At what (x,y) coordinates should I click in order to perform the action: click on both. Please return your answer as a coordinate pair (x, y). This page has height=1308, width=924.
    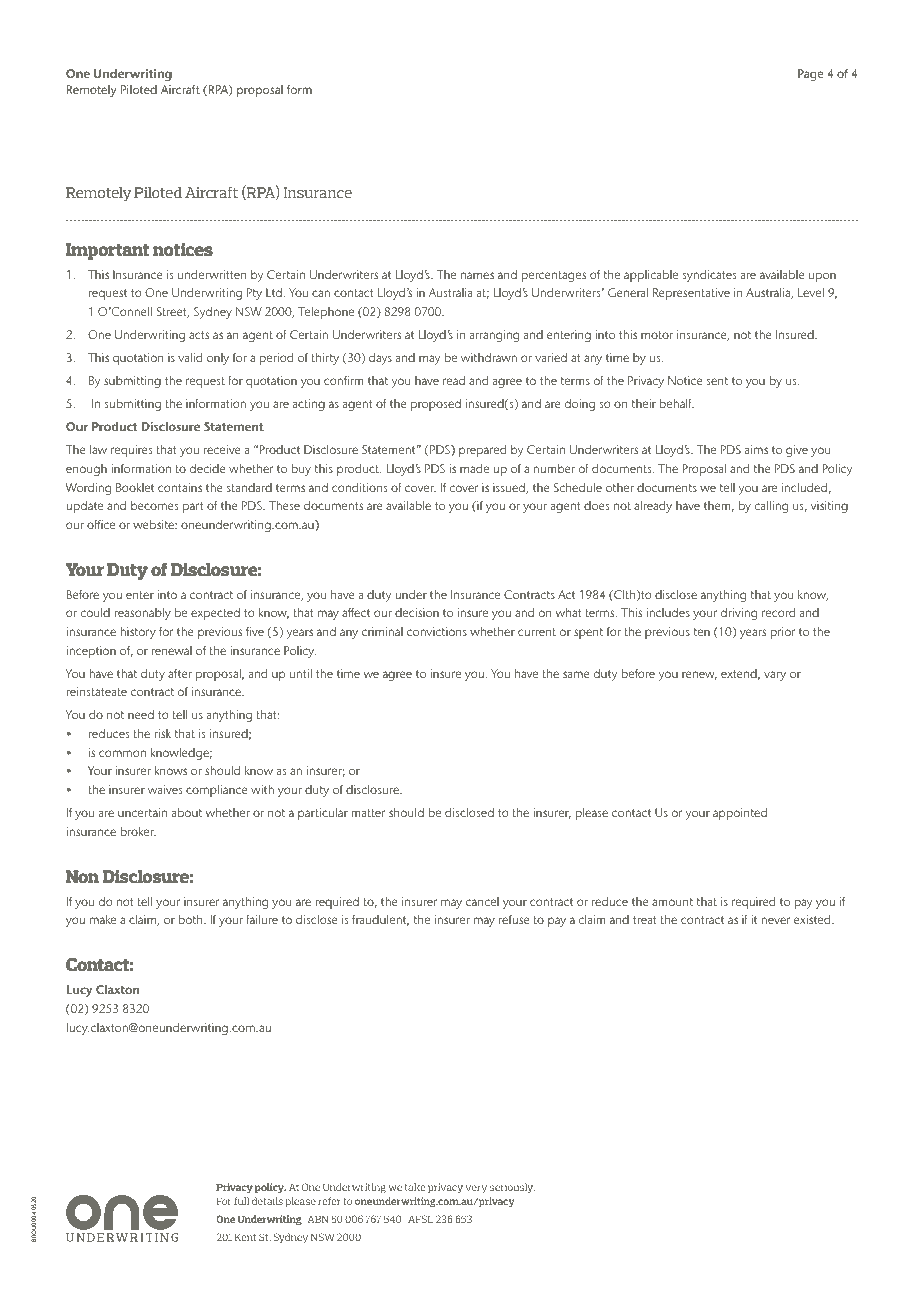
    Looking at the image, I should click on (192, 919).
